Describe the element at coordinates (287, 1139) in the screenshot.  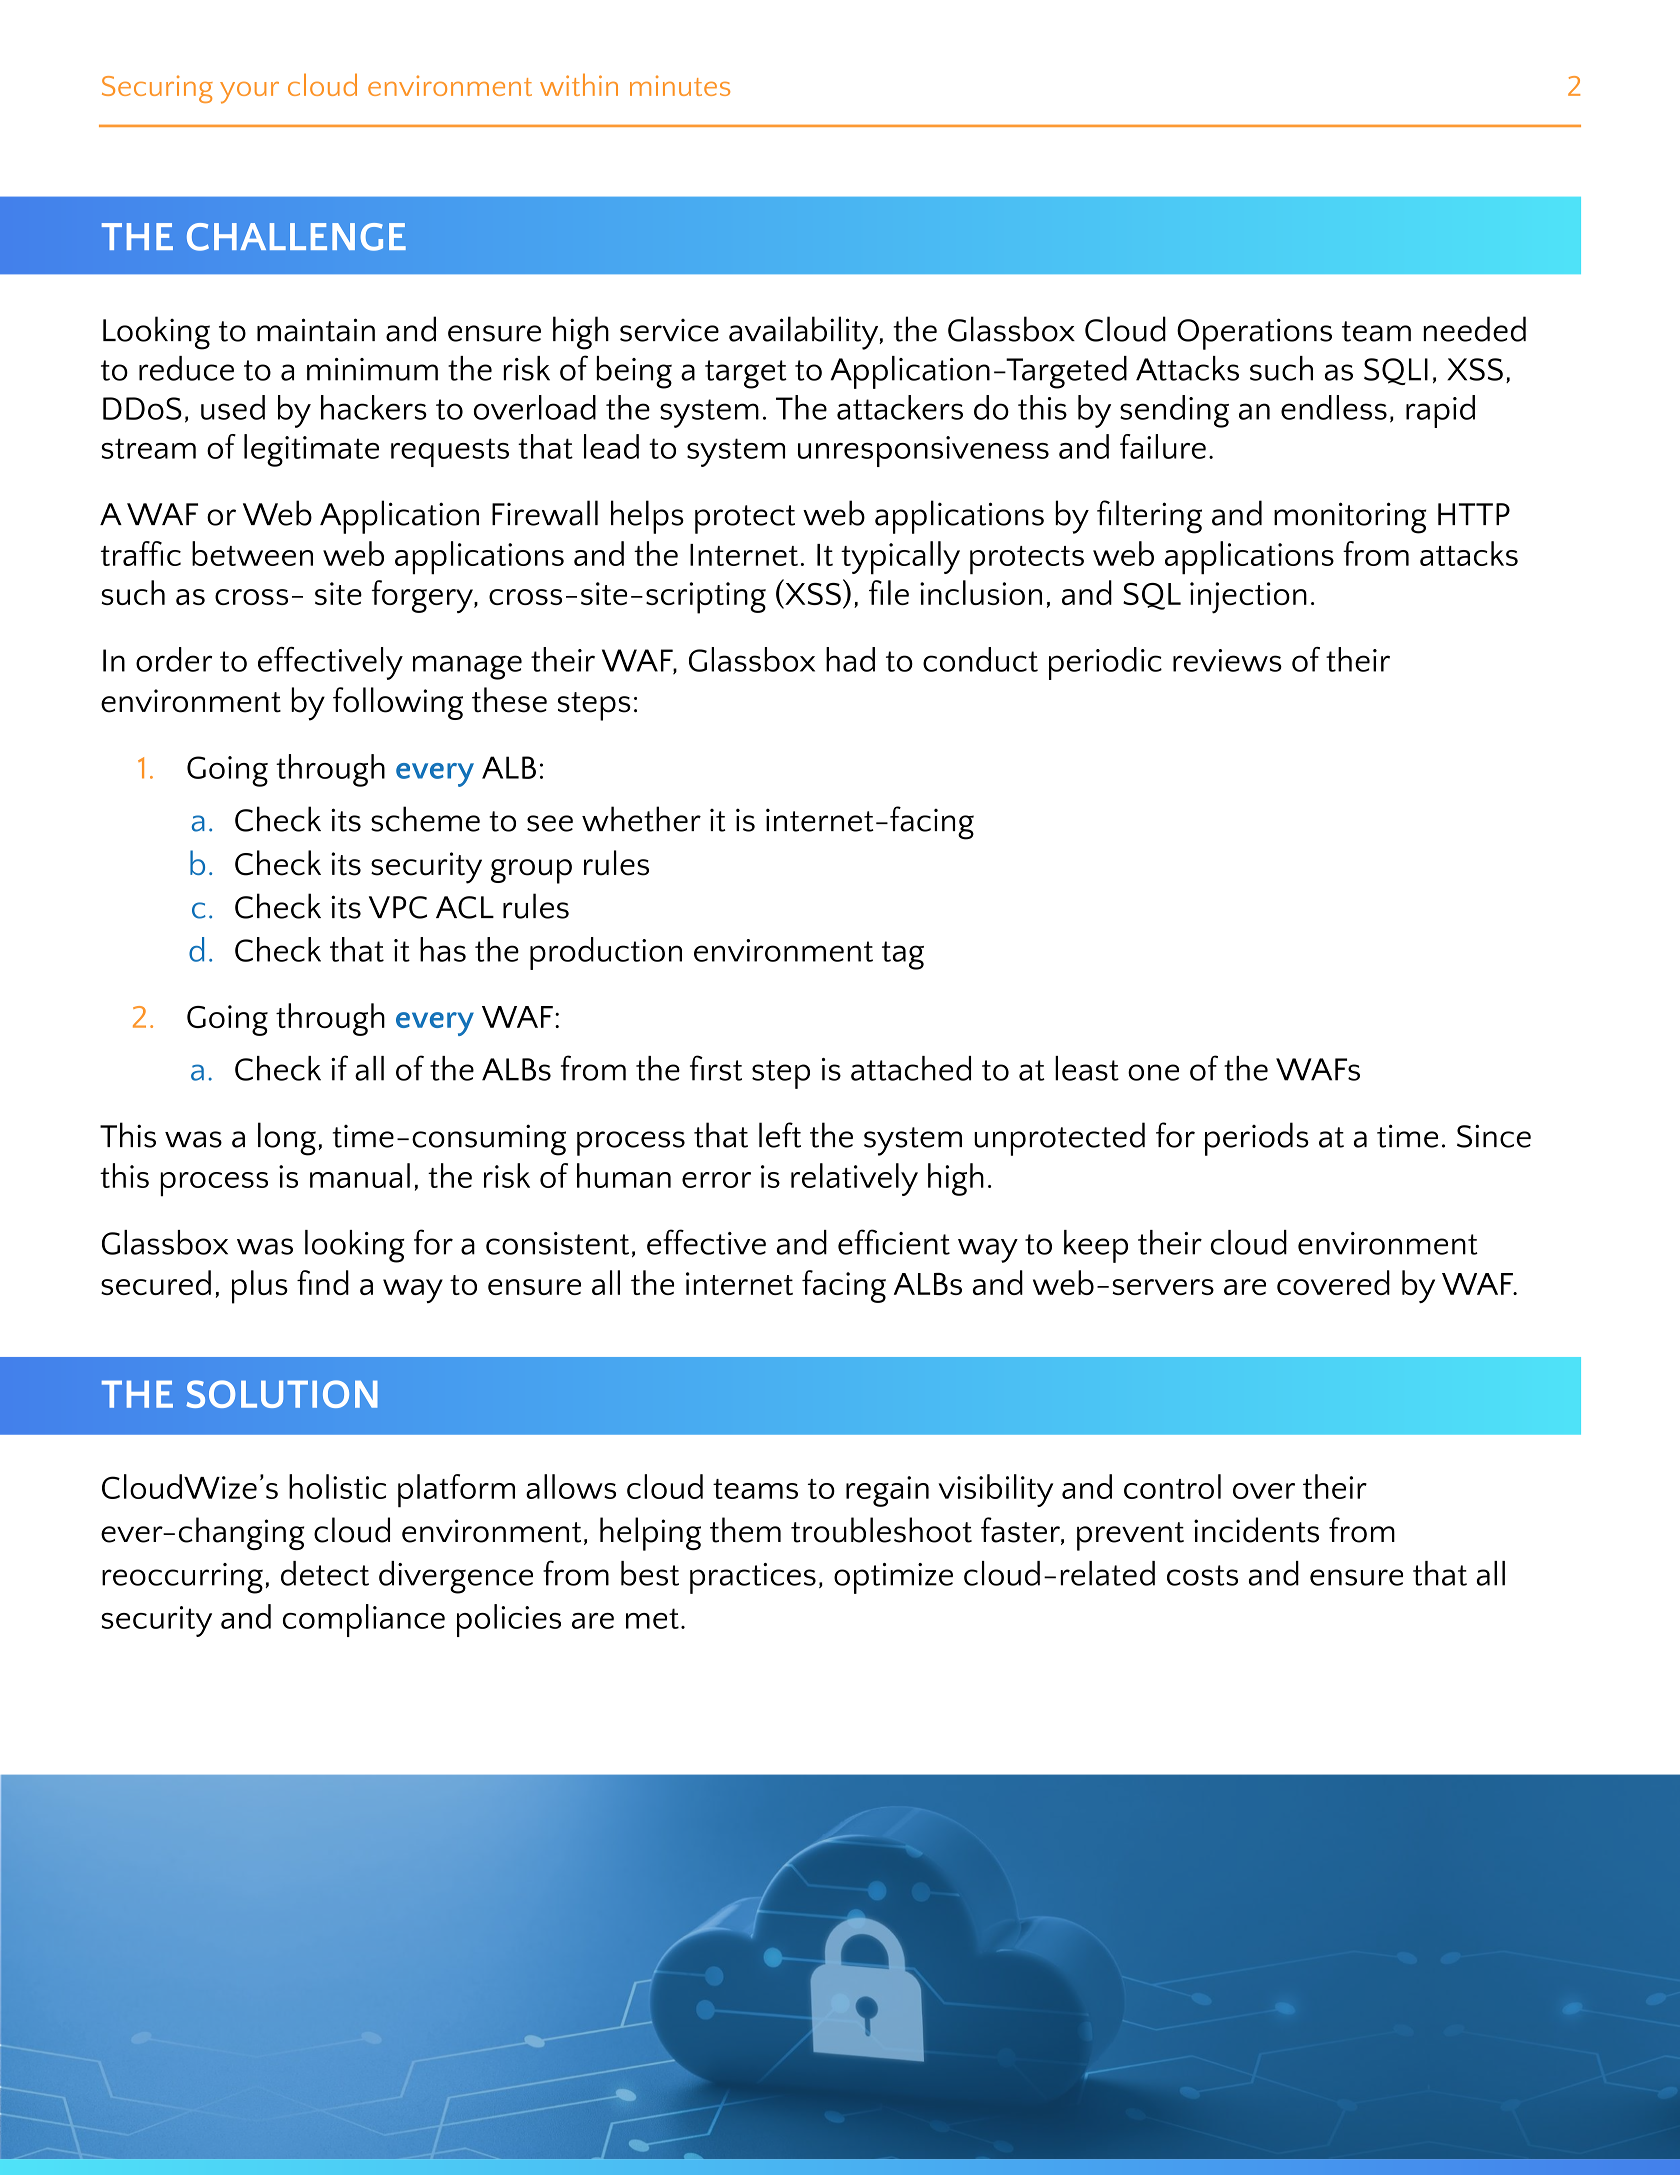
I see `long` at that location.
